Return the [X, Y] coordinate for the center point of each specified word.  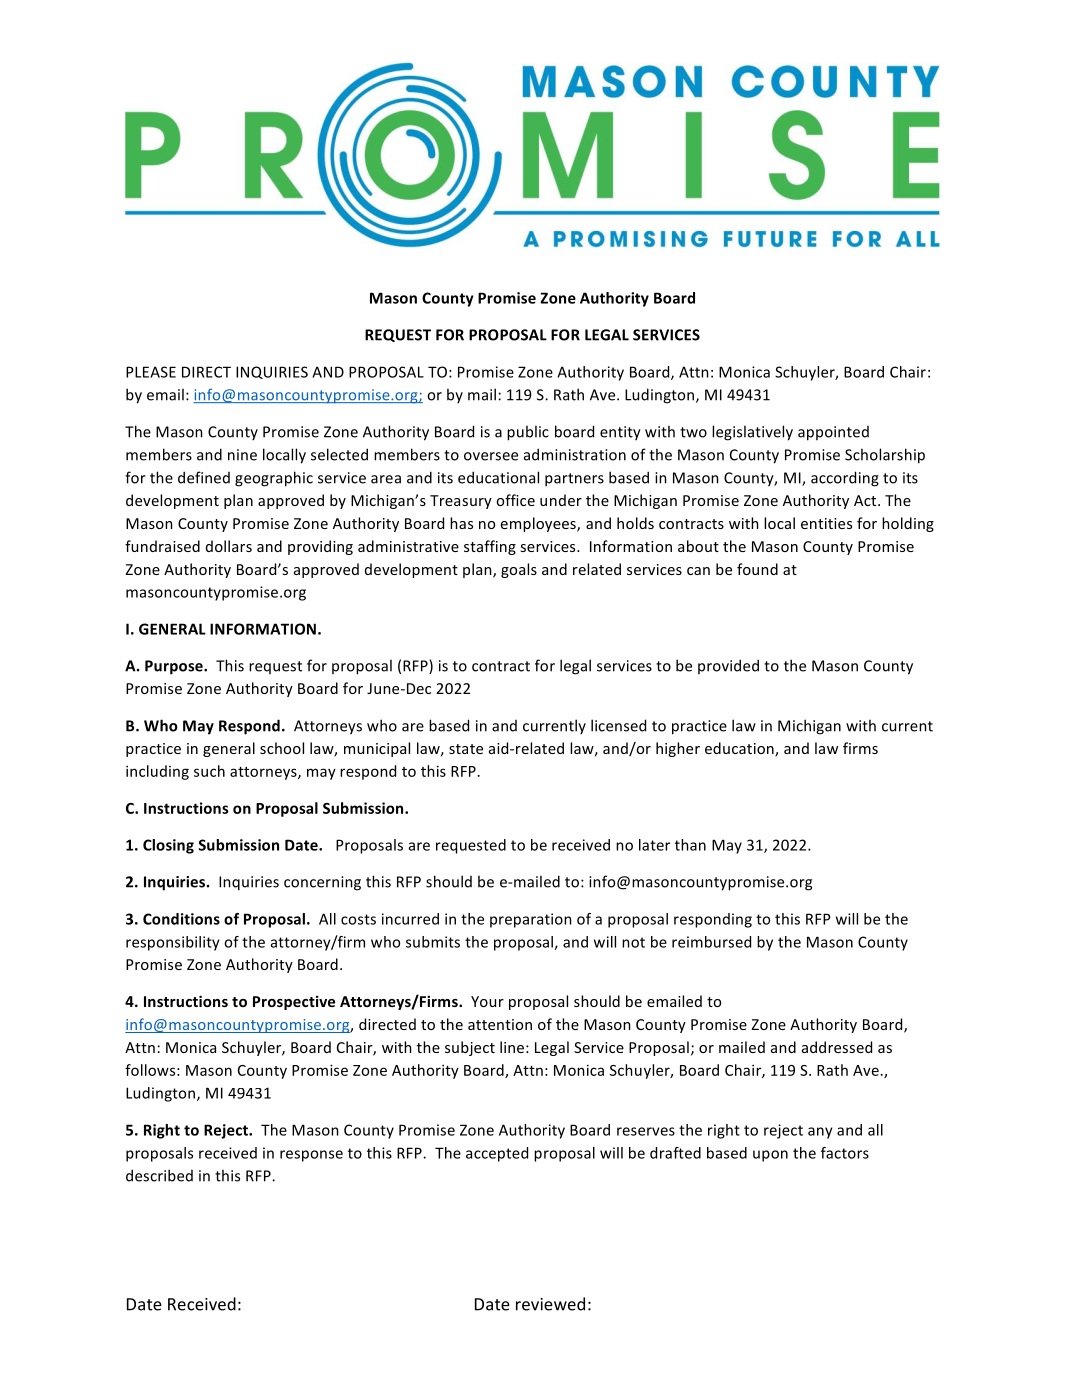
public [528, 433]
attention [500, 1024]
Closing [168, 846]
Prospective [294, 1002]
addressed [837, 1047]
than [690, 845]
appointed [833, 433]
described [159, 1175]
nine [242, 455]
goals [519, 570]
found [757, 569]
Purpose [175, 667]
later [654, 845]
